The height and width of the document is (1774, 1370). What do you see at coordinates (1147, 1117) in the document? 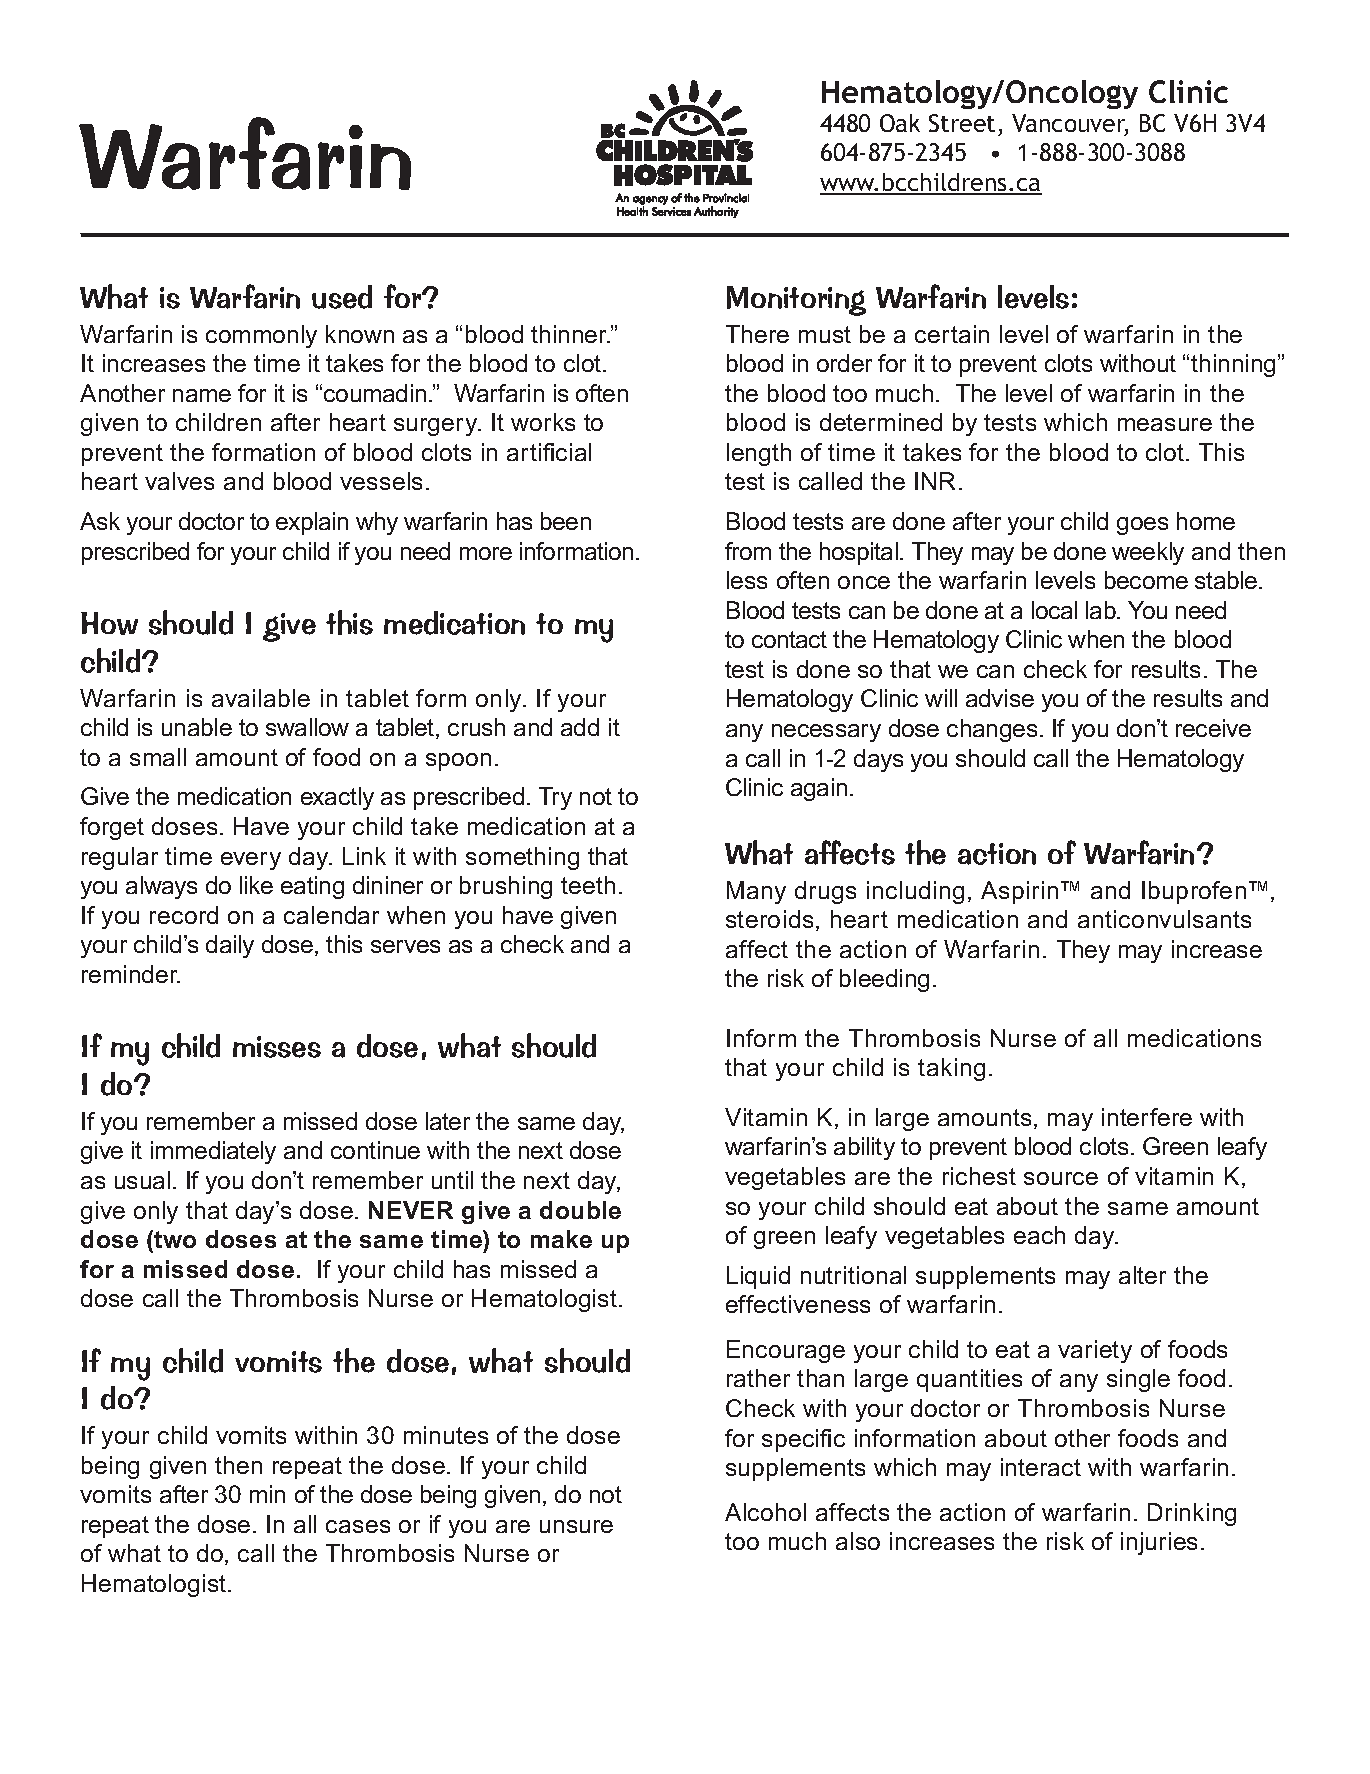
I see `interfere` at bounding box center [1147, 1117].
